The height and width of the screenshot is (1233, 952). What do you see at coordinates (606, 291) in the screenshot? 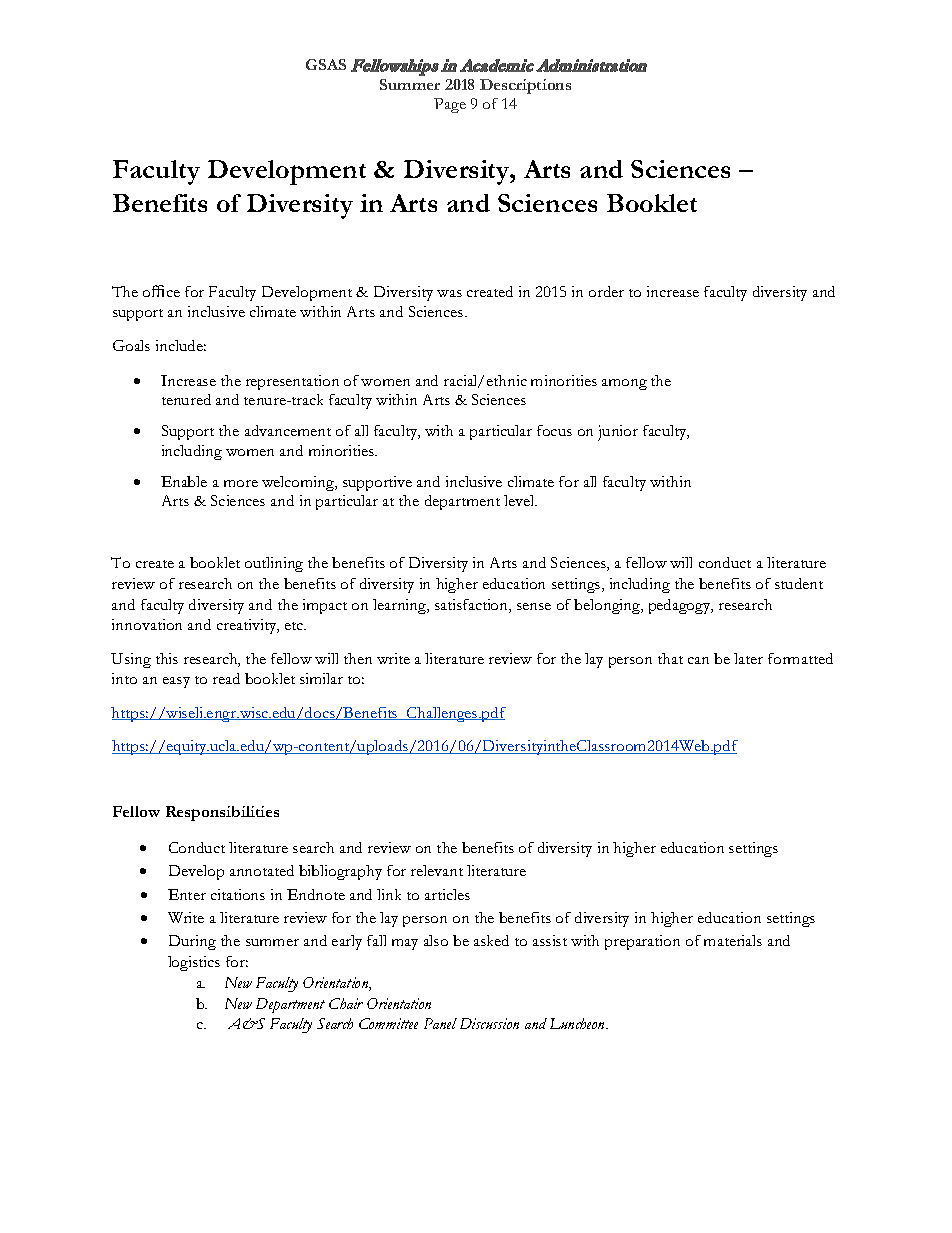
I see `order` at bounding box center [606, 291].
